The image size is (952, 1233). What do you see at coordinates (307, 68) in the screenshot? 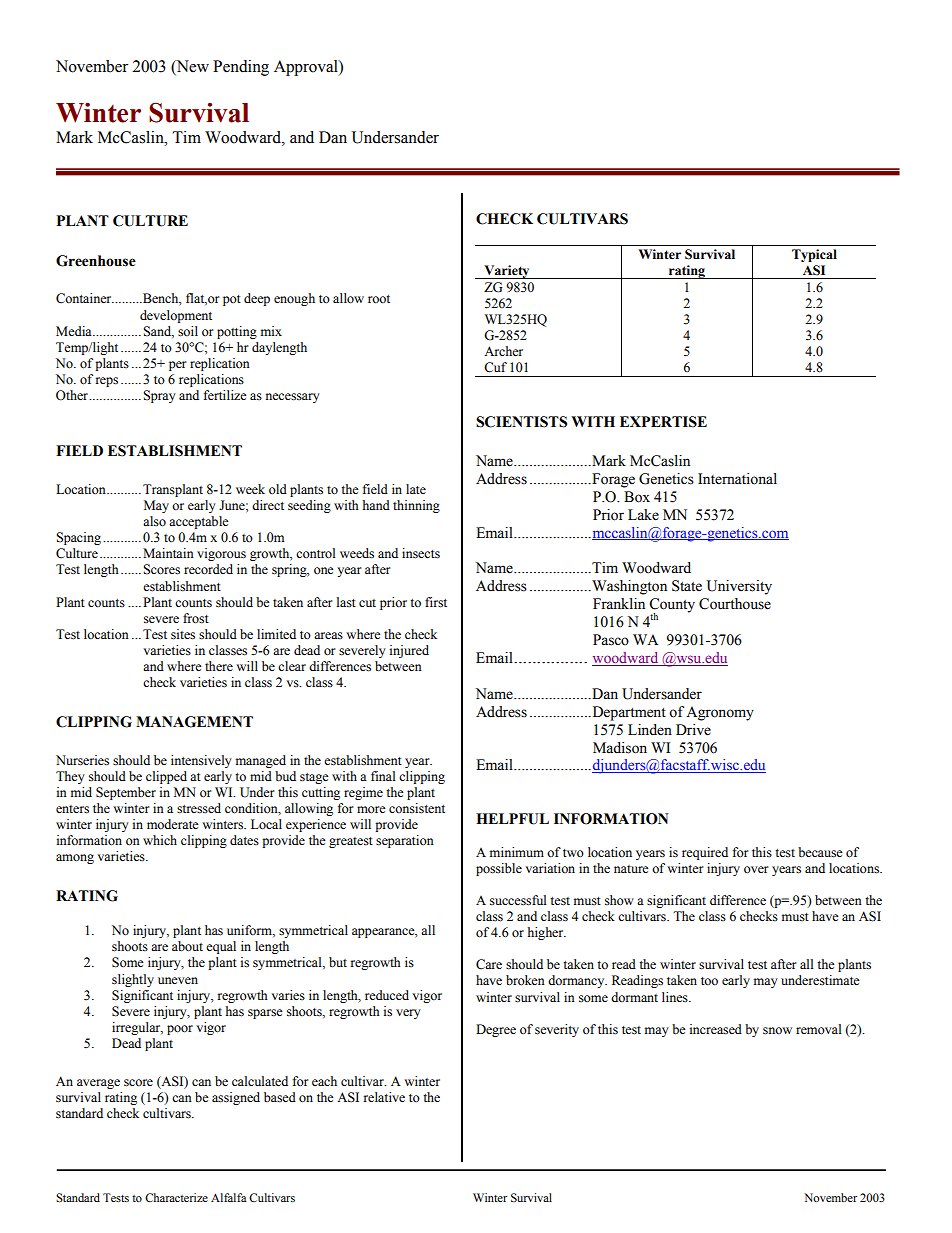
I see `Approval` at bounding box center [307, 68].
